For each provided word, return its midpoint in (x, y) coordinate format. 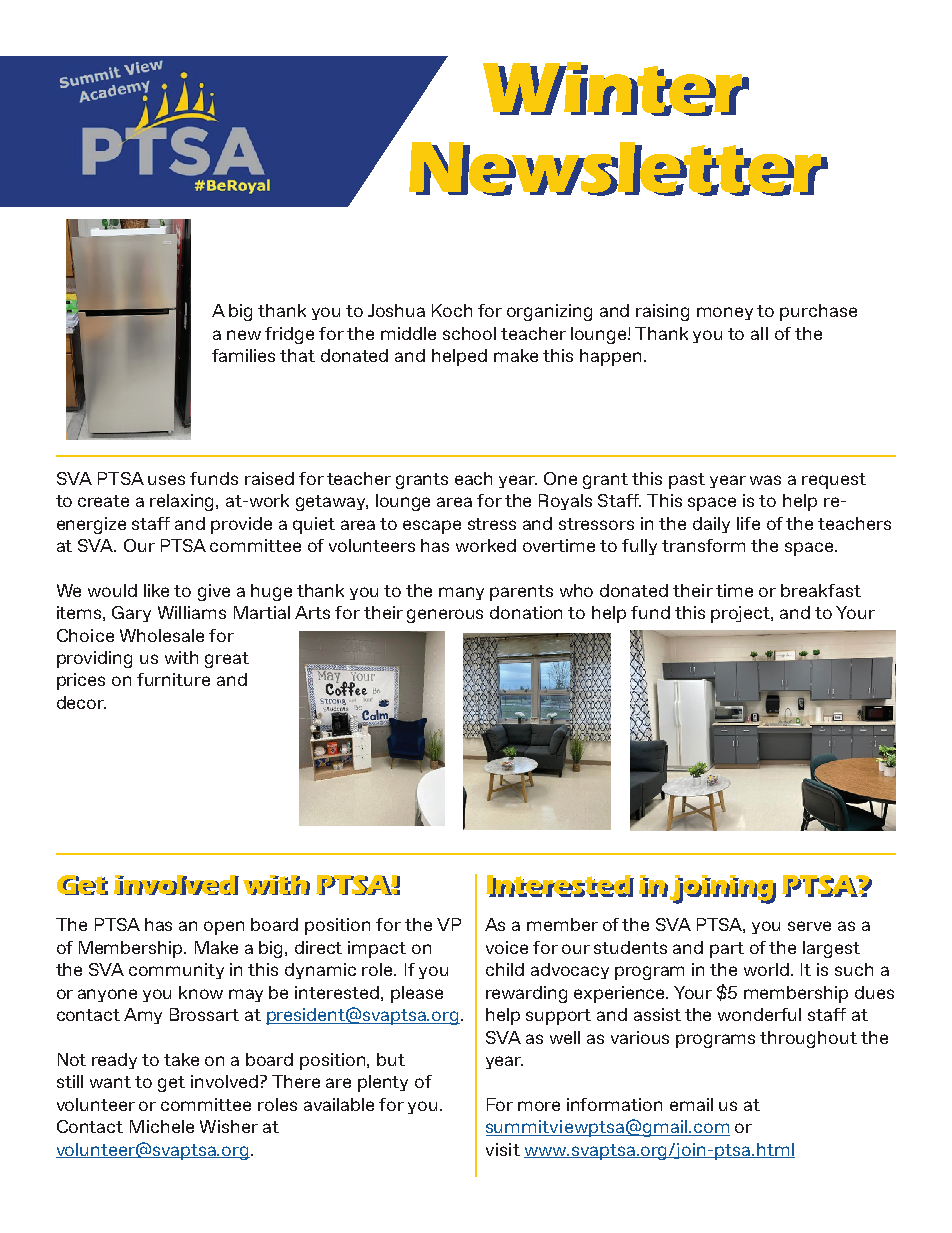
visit (503, 1149)
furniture (173, 679)
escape (432, 527)
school (469, 333)
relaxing (183, 502)
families (243, 355)
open (224, 928)
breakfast (821, 590)
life (748, 523)
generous (445, 616)
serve (809, 926)
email (691, 1104)
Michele (162, 1126)
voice (507, 947)
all (759, 333)
